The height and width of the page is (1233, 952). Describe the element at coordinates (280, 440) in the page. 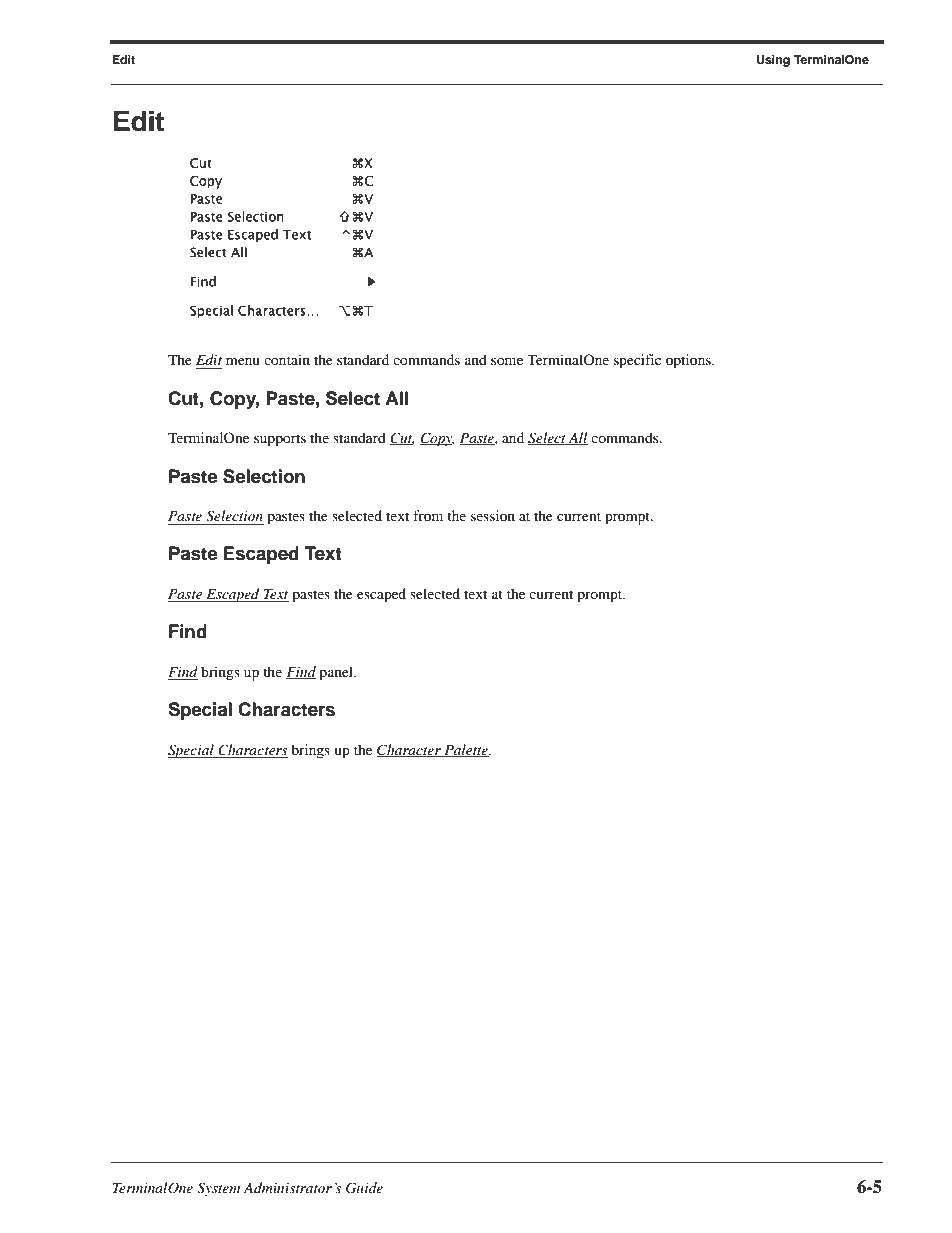

I see `supports` at that location.
